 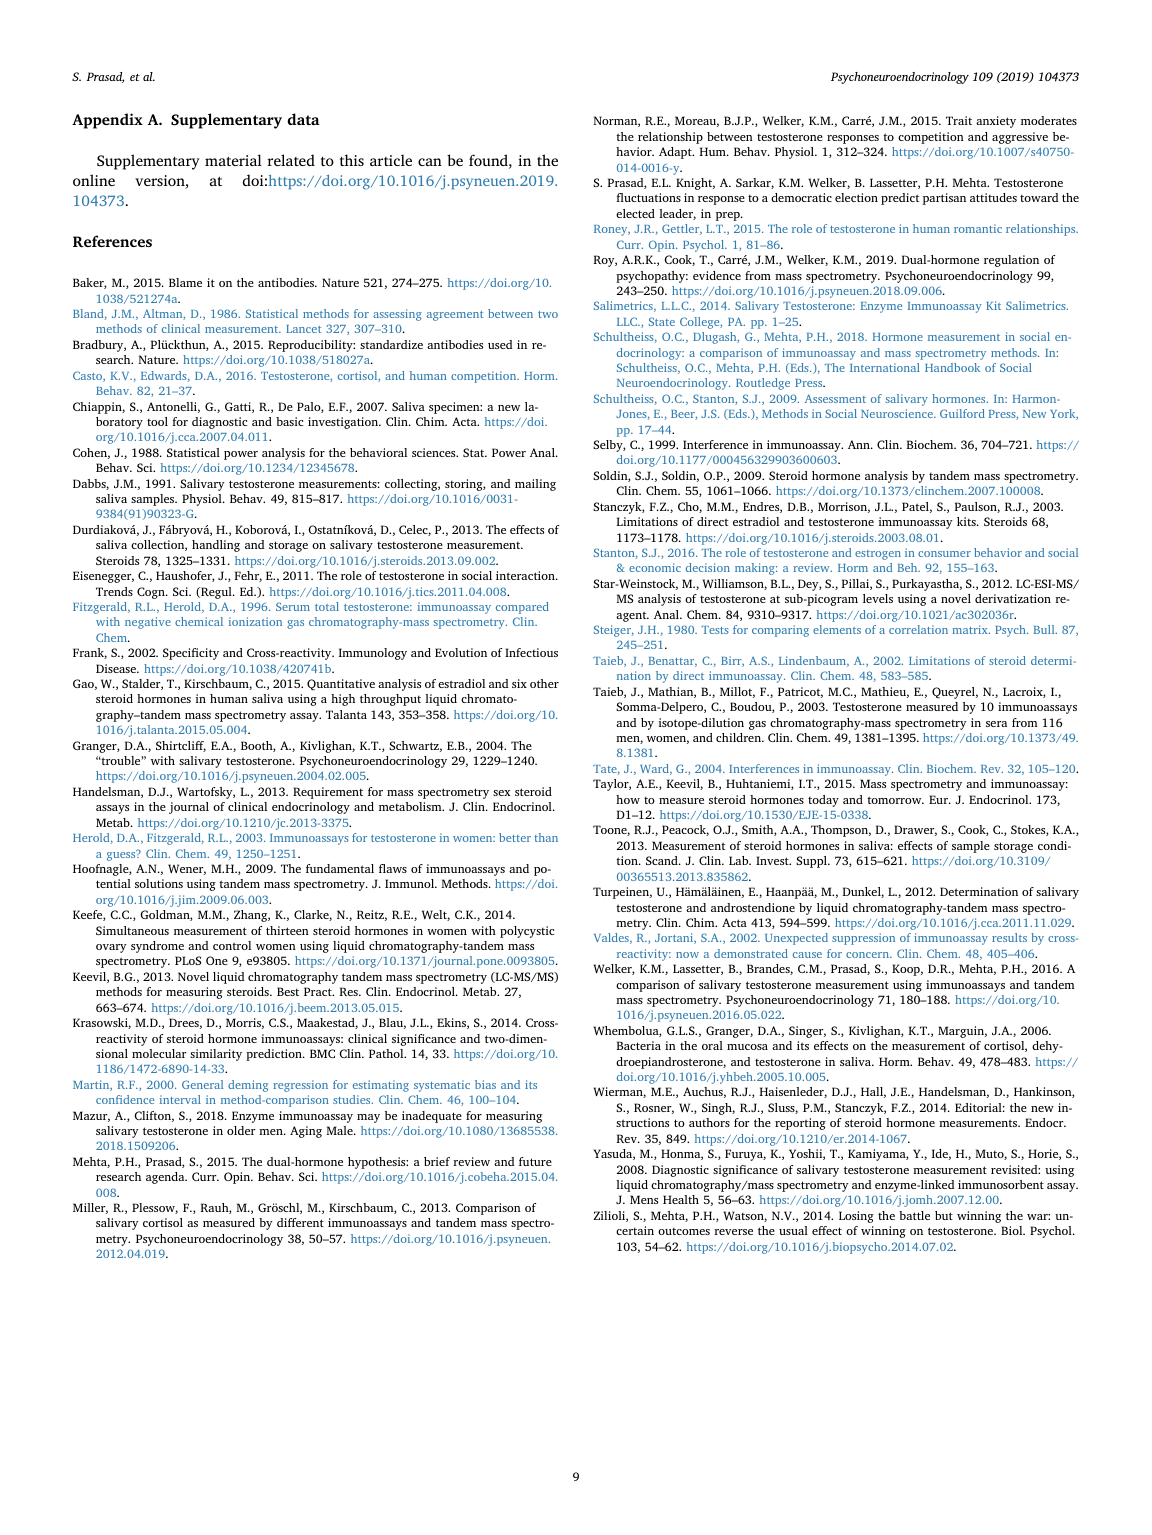 What do you see at coordinates (191, 654) in the image?
I see `Specificity` at bounding box center [191, 654].
